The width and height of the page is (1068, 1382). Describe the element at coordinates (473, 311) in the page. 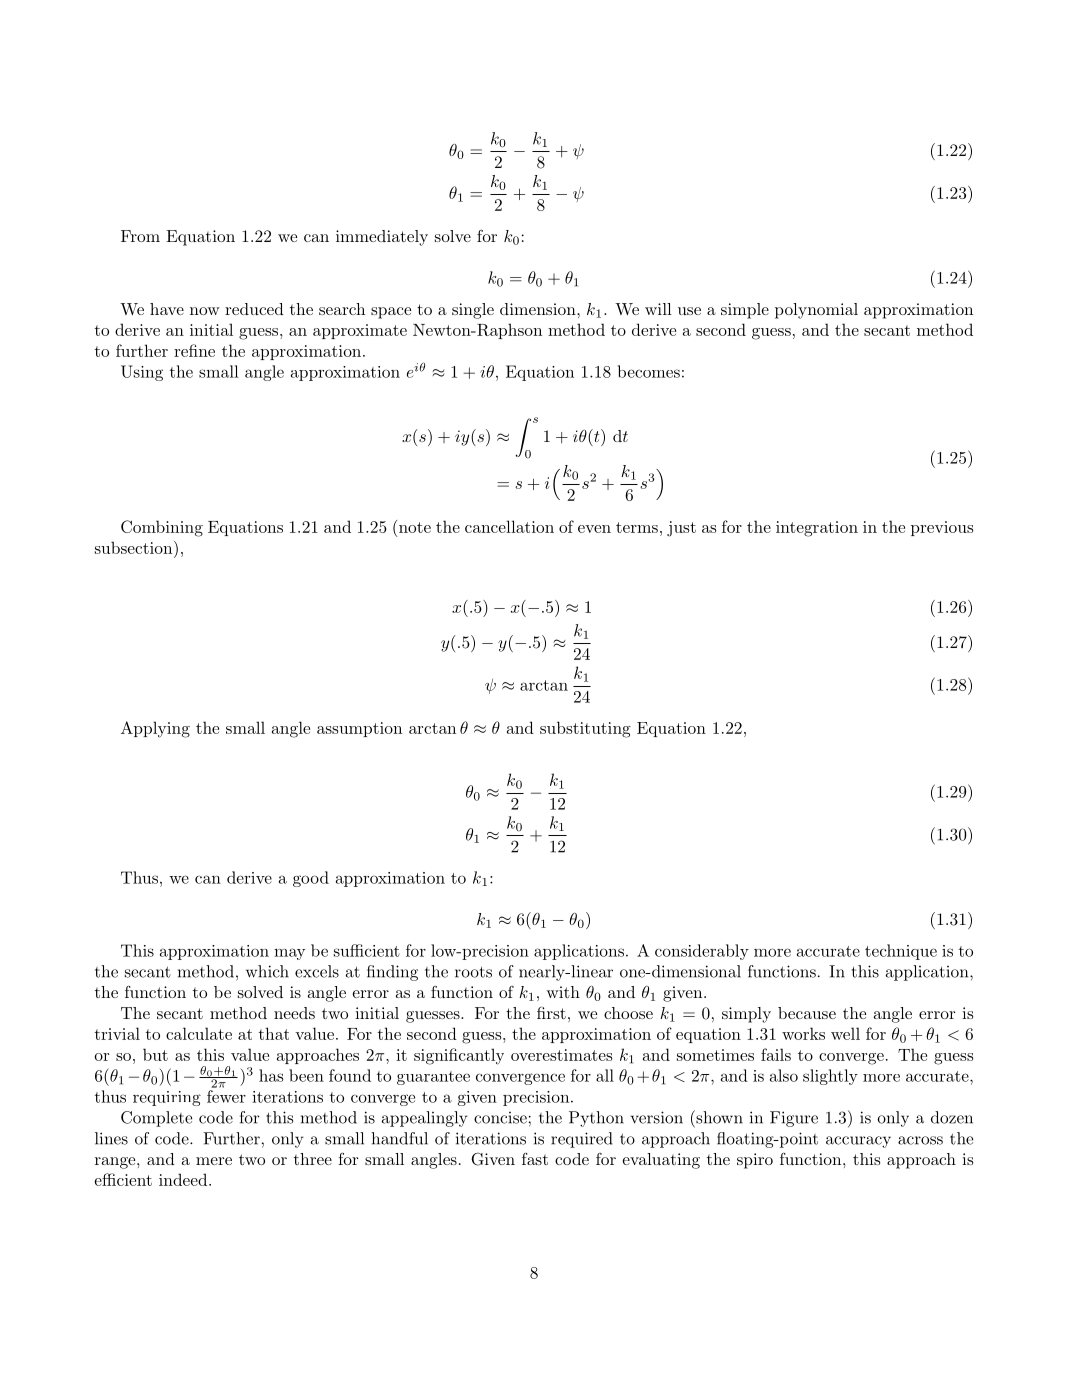

I see `single` at that location.
